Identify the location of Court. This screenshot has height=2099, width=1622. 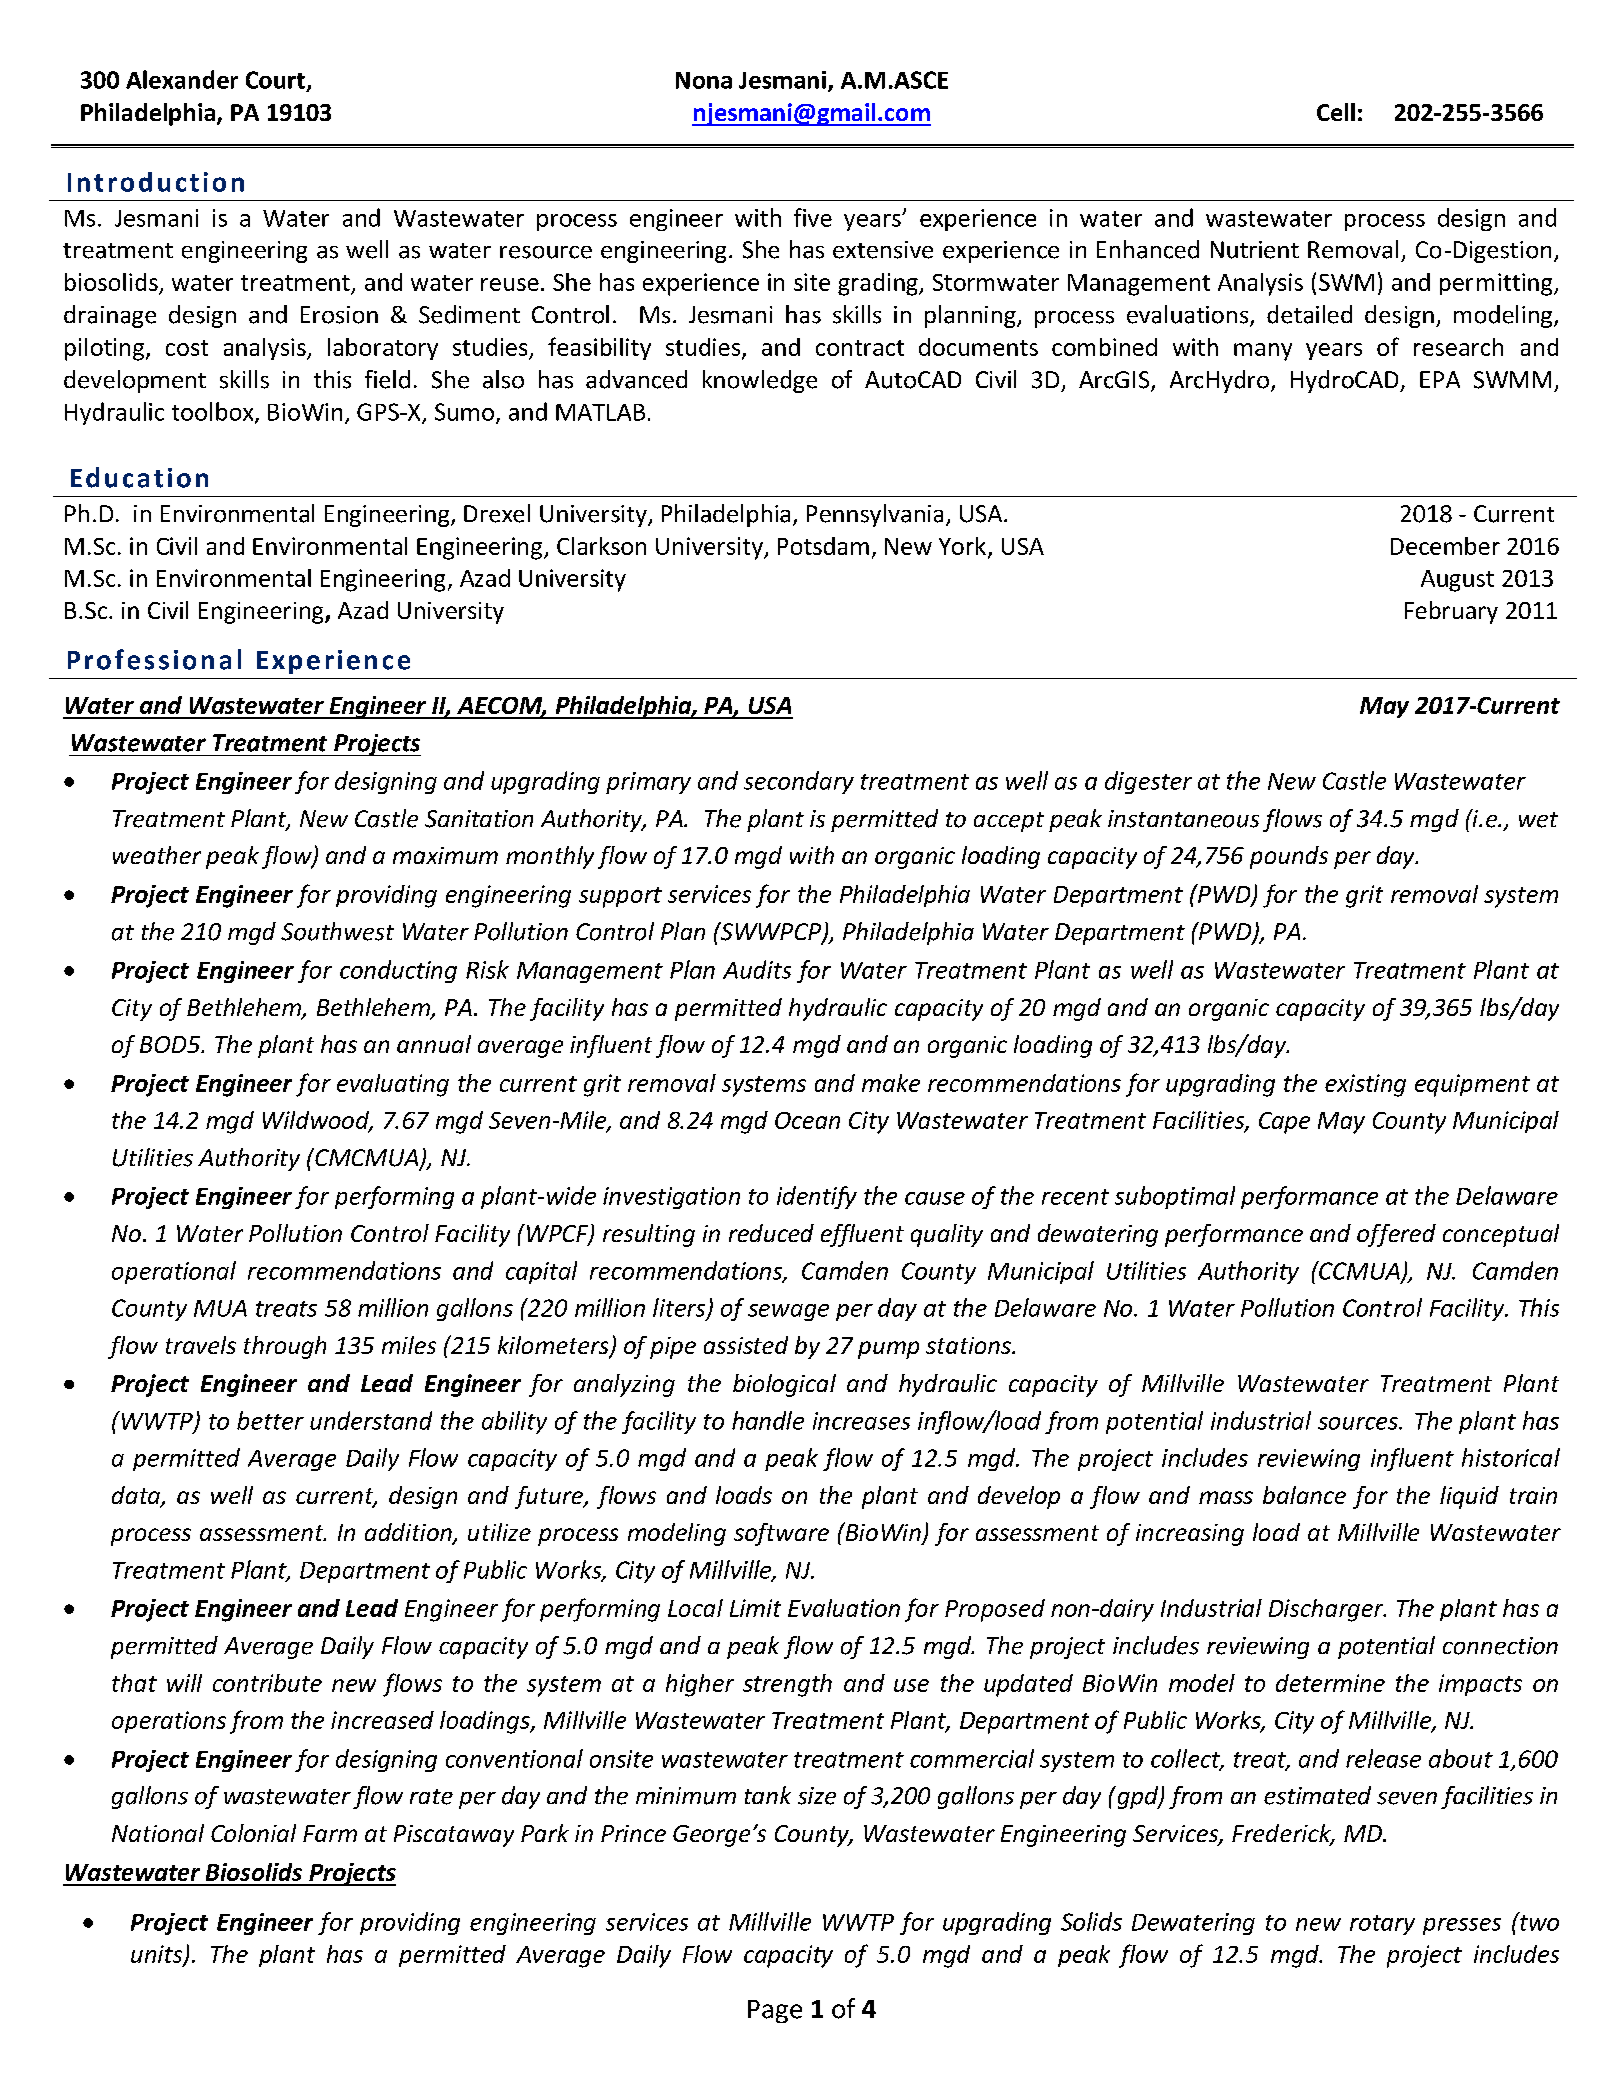
(275, 80).
